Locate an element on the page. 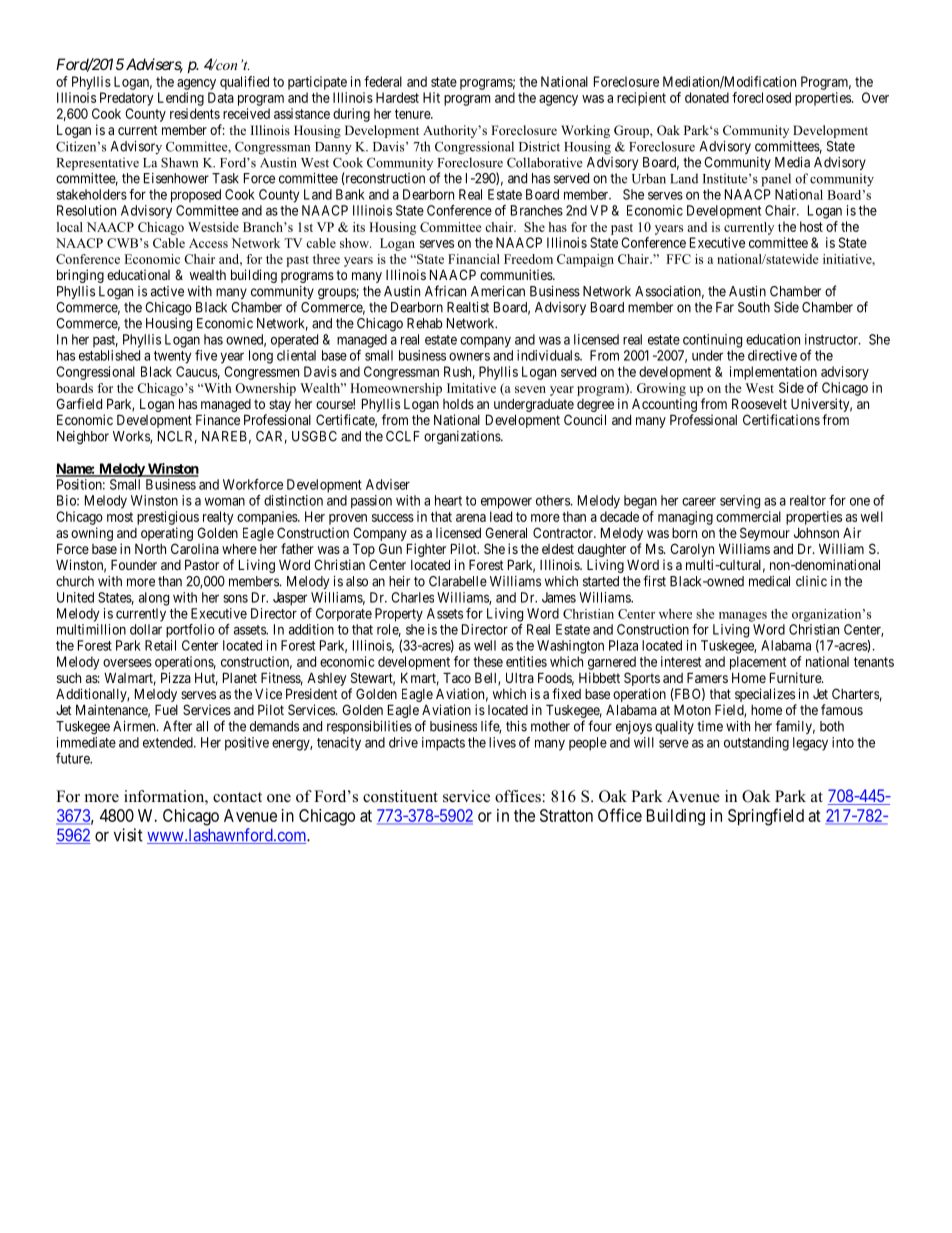  Hit is located at coordinates (431, 97).
